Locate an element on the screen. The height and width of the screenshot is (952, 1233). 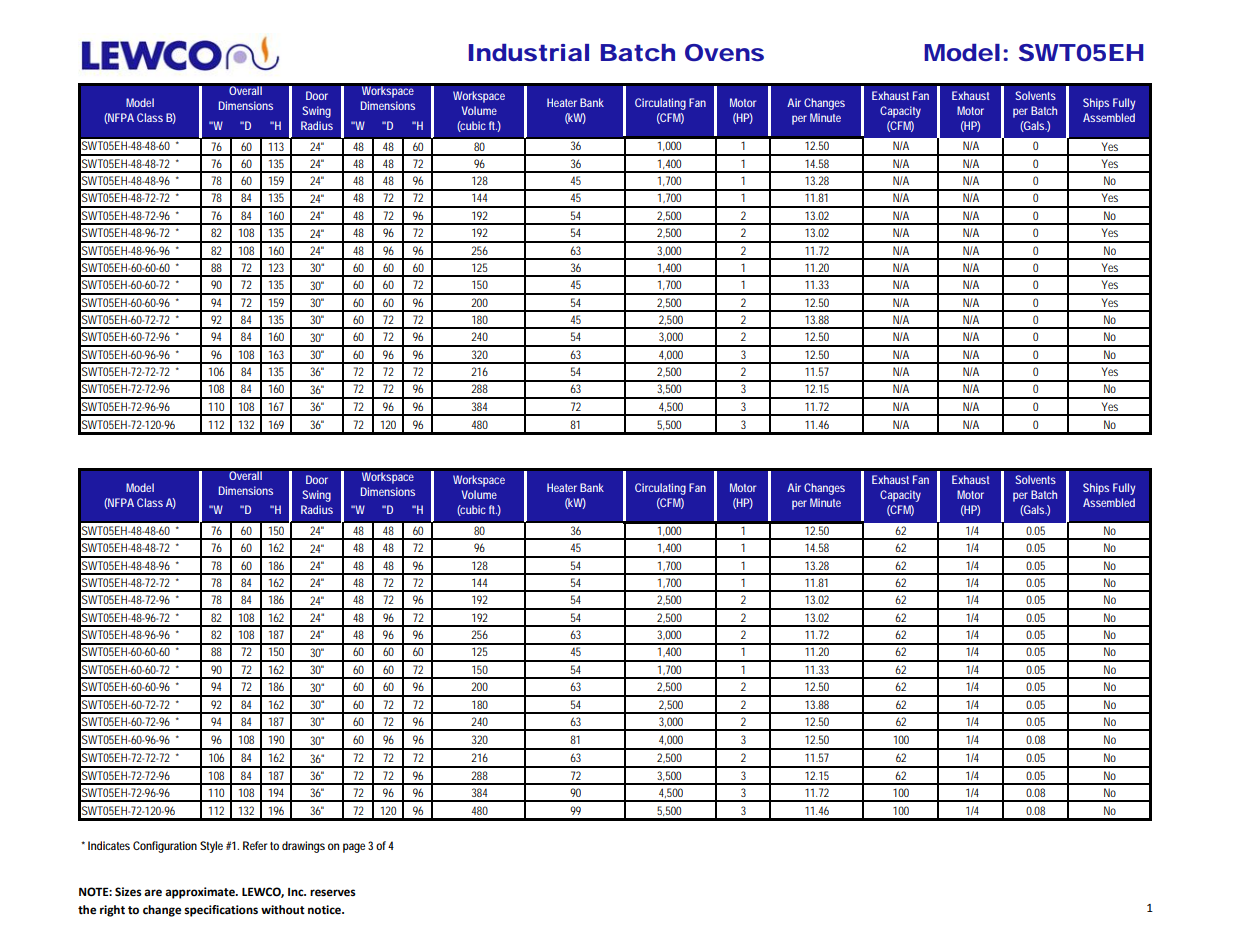
specifications is located at coordinates (221, 911).
